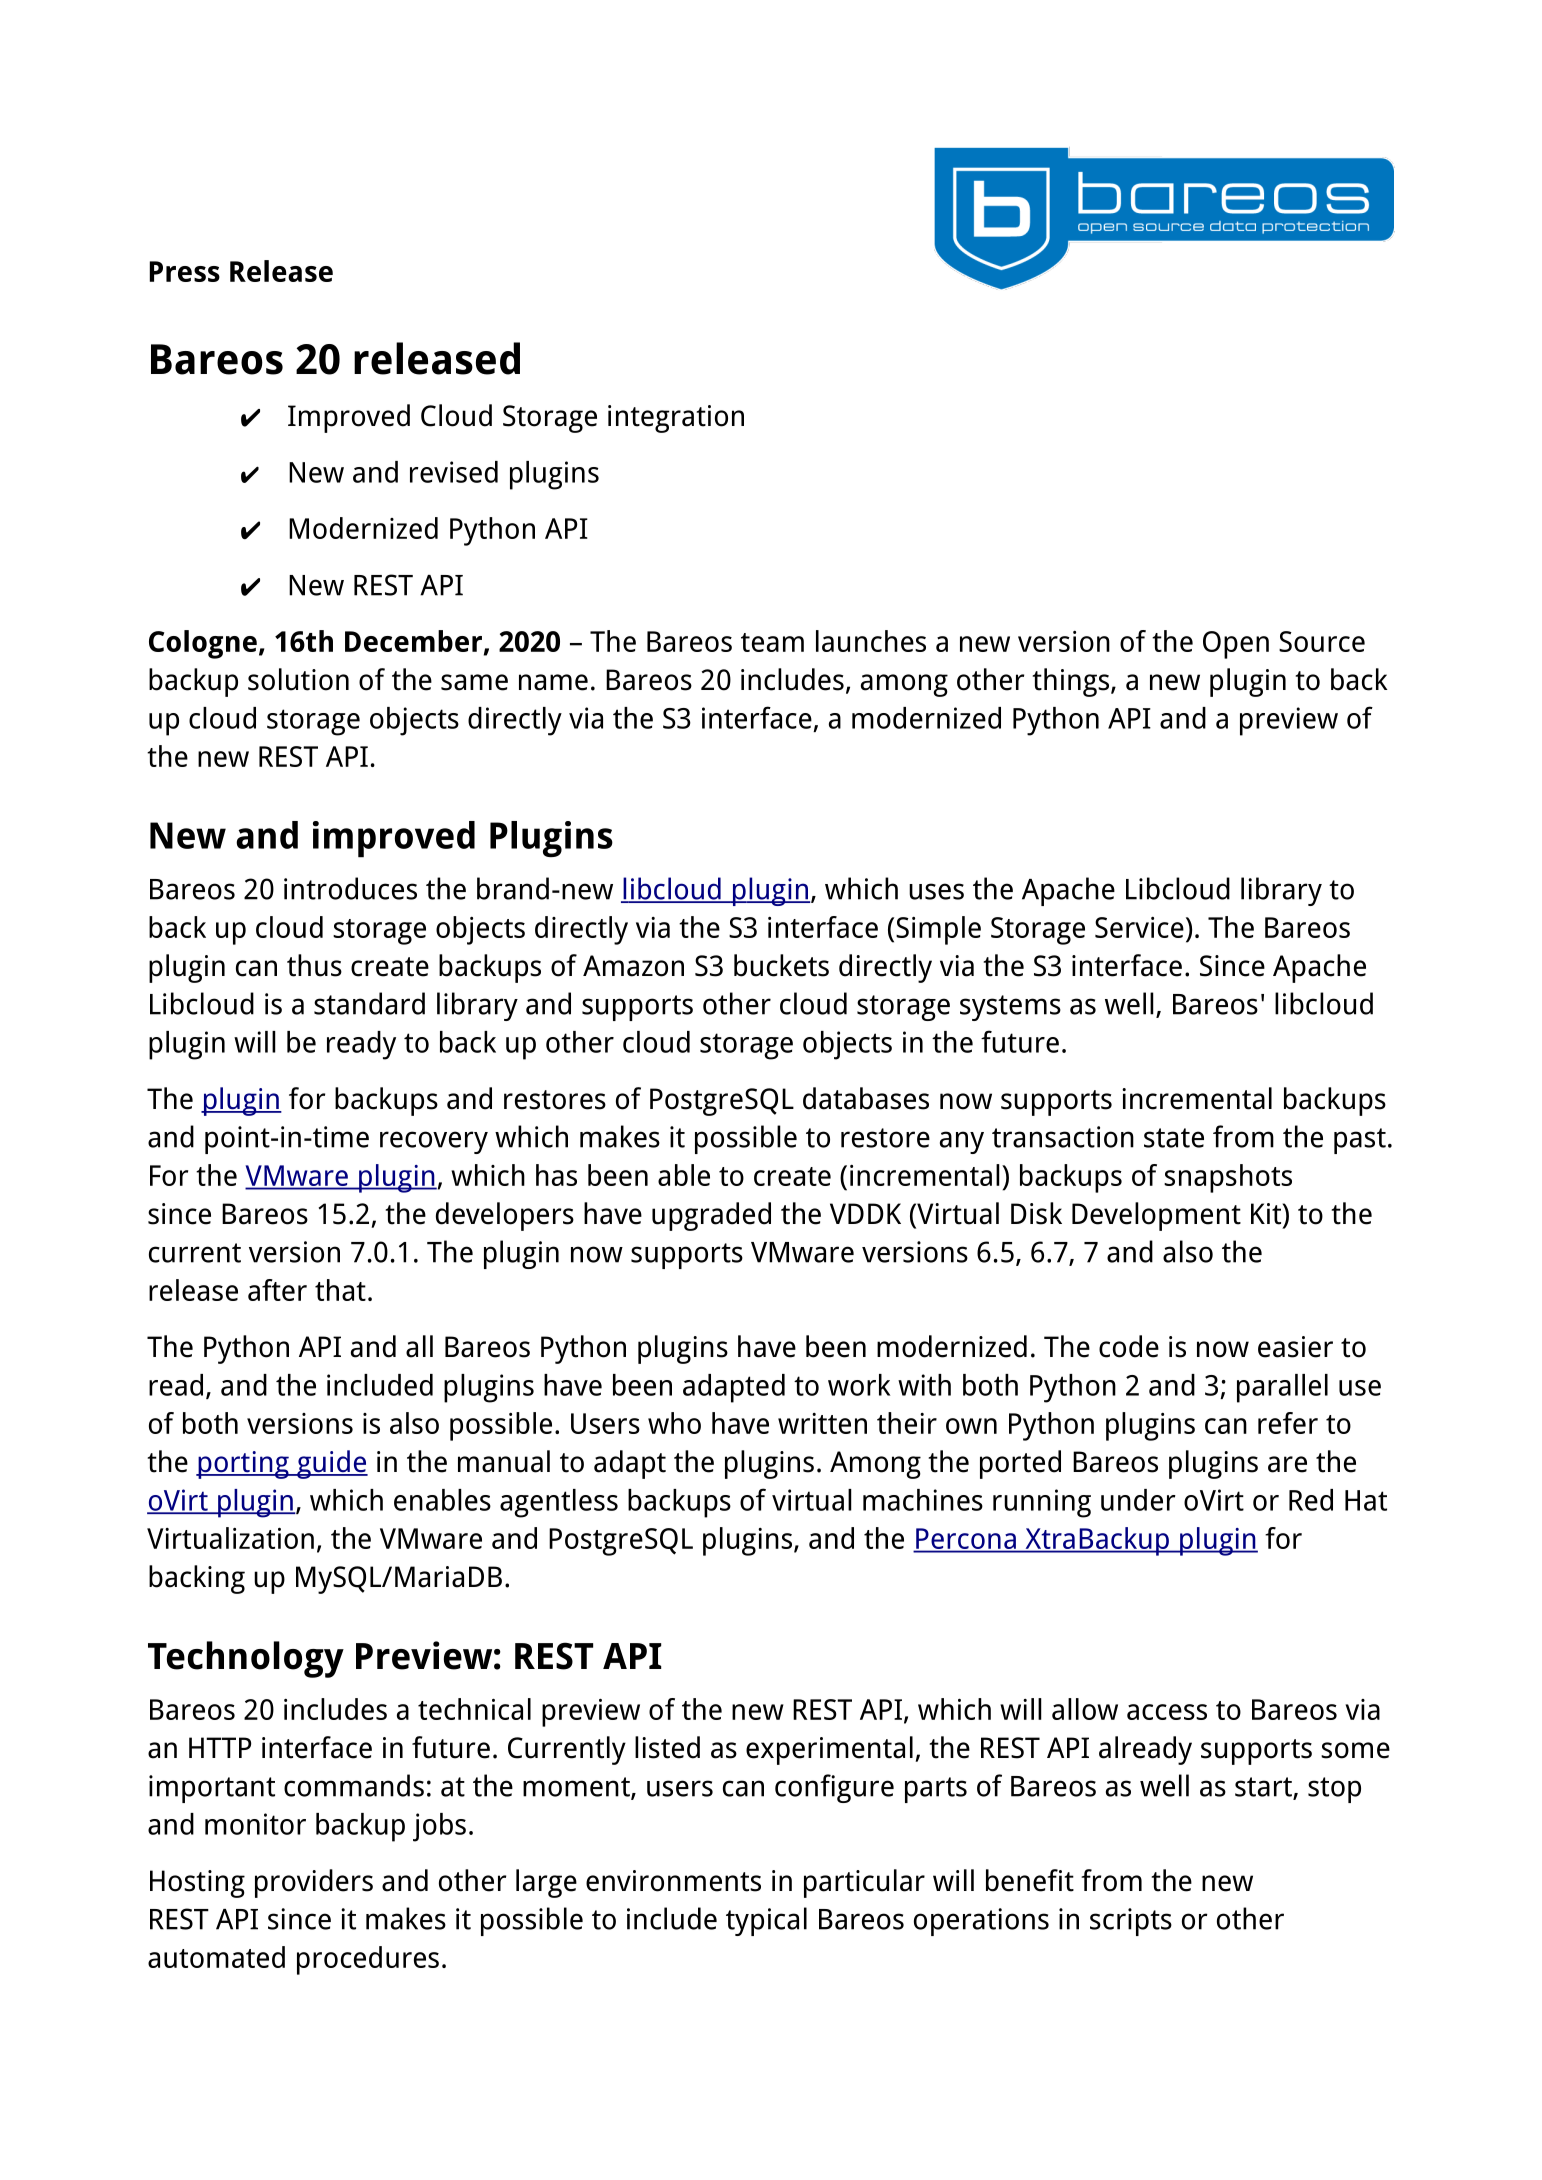 This page has height=2180, width=1542. What do you see at coordinates (766, 1921) in the page?
I see `typical` at bounding box center [766, 1921].
